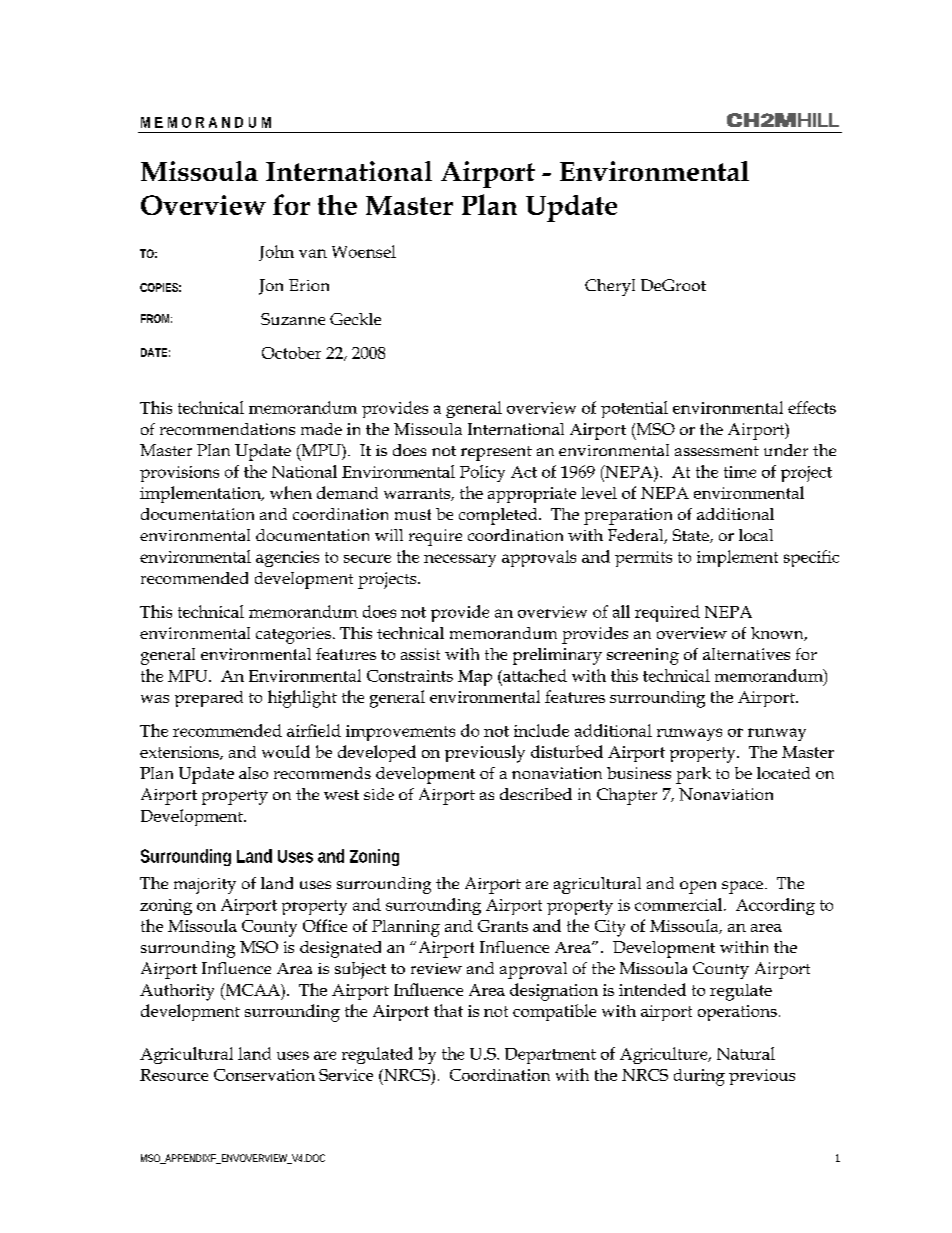 This page has height=1233, width=952. What do you see at coordinates (742, 887) in the page?
I see `space` at bounding box center [742, 887].
